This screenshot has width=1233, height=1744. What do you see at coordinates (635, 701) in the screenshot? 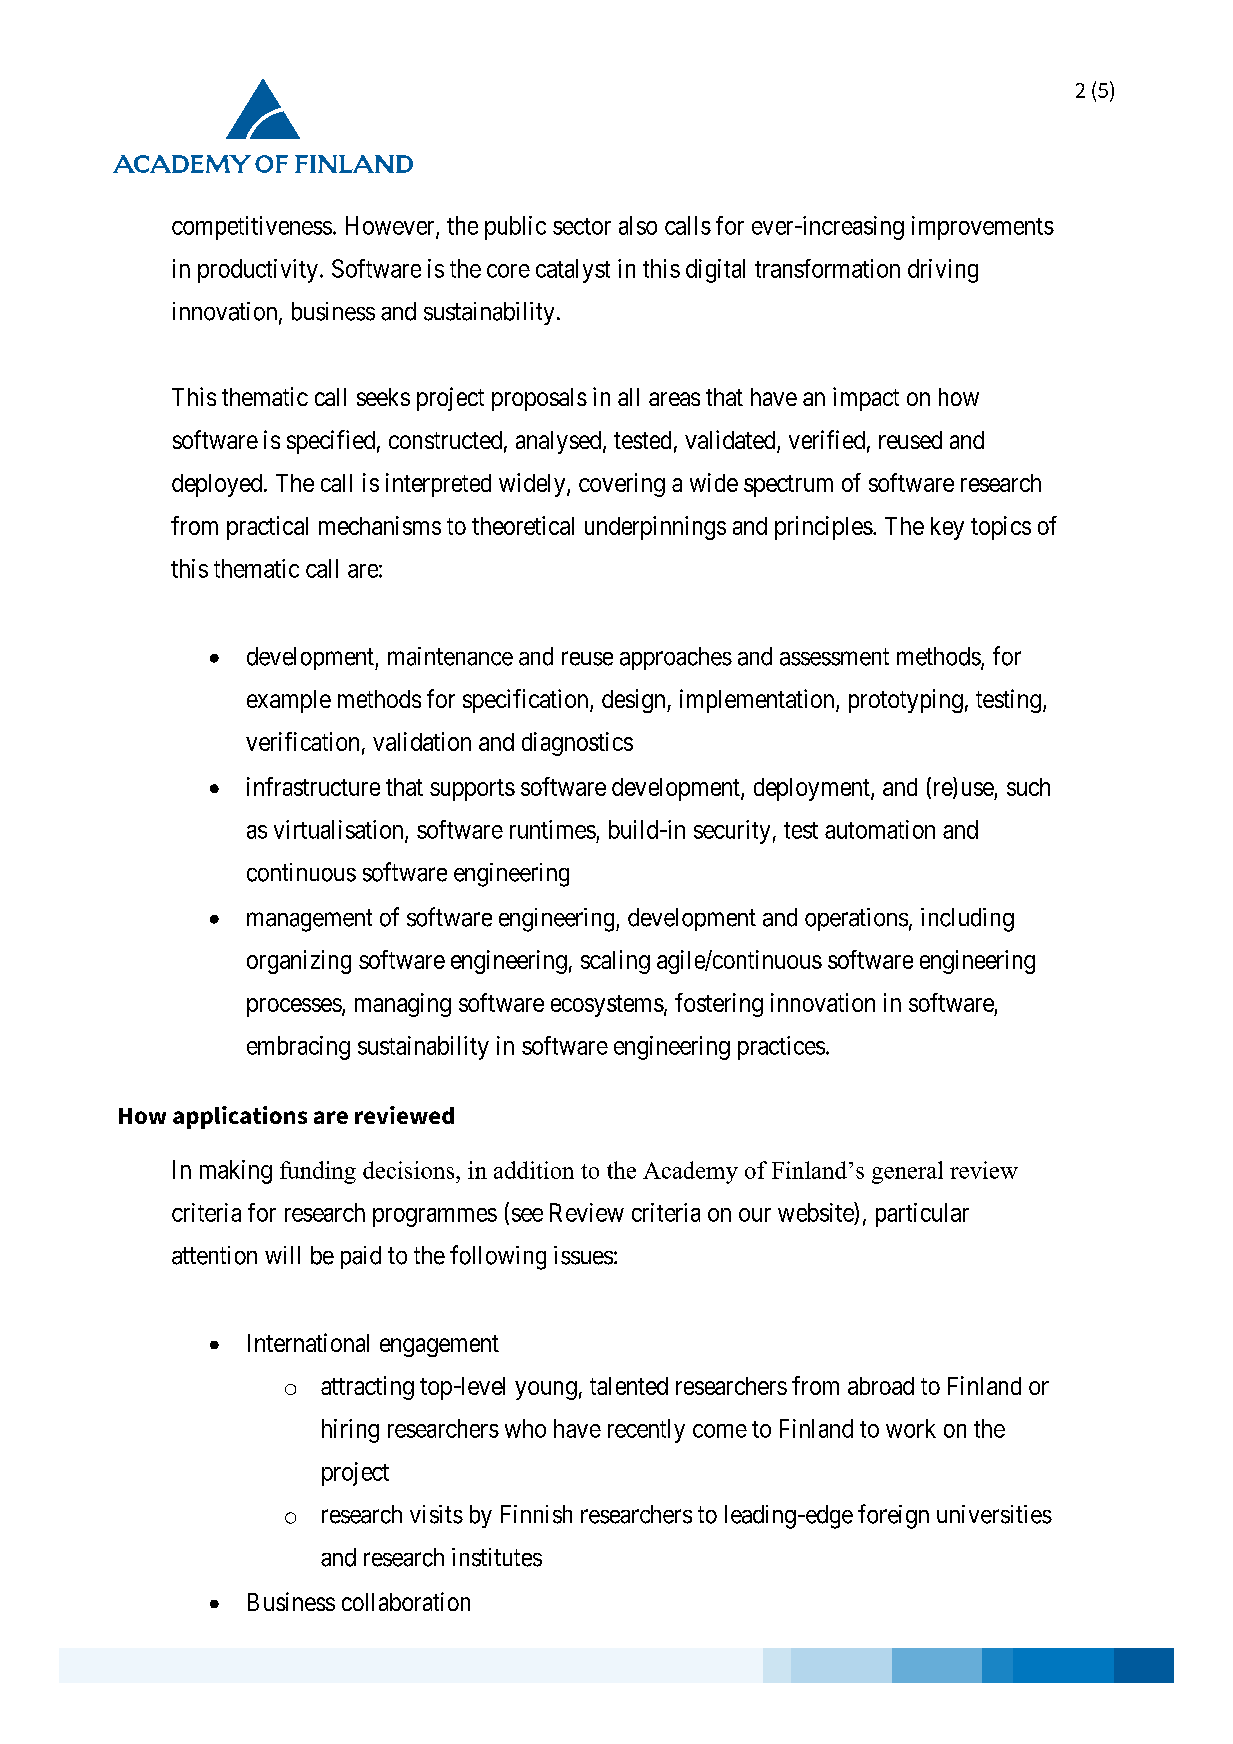
I see `design` at bounding box center [635, 701].
